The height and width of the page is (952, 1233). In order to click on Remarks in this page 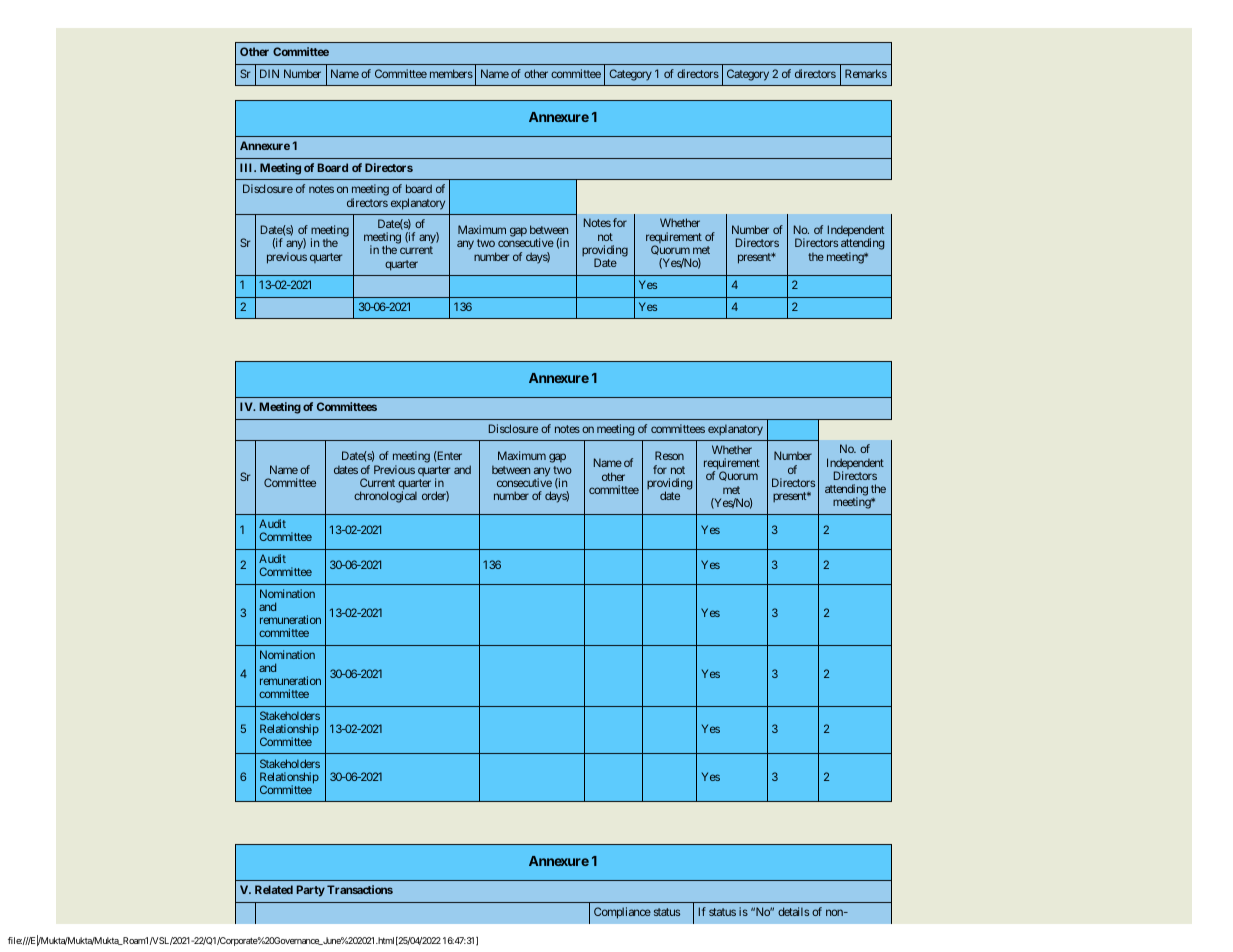, I will do `click(866, 73)`.
